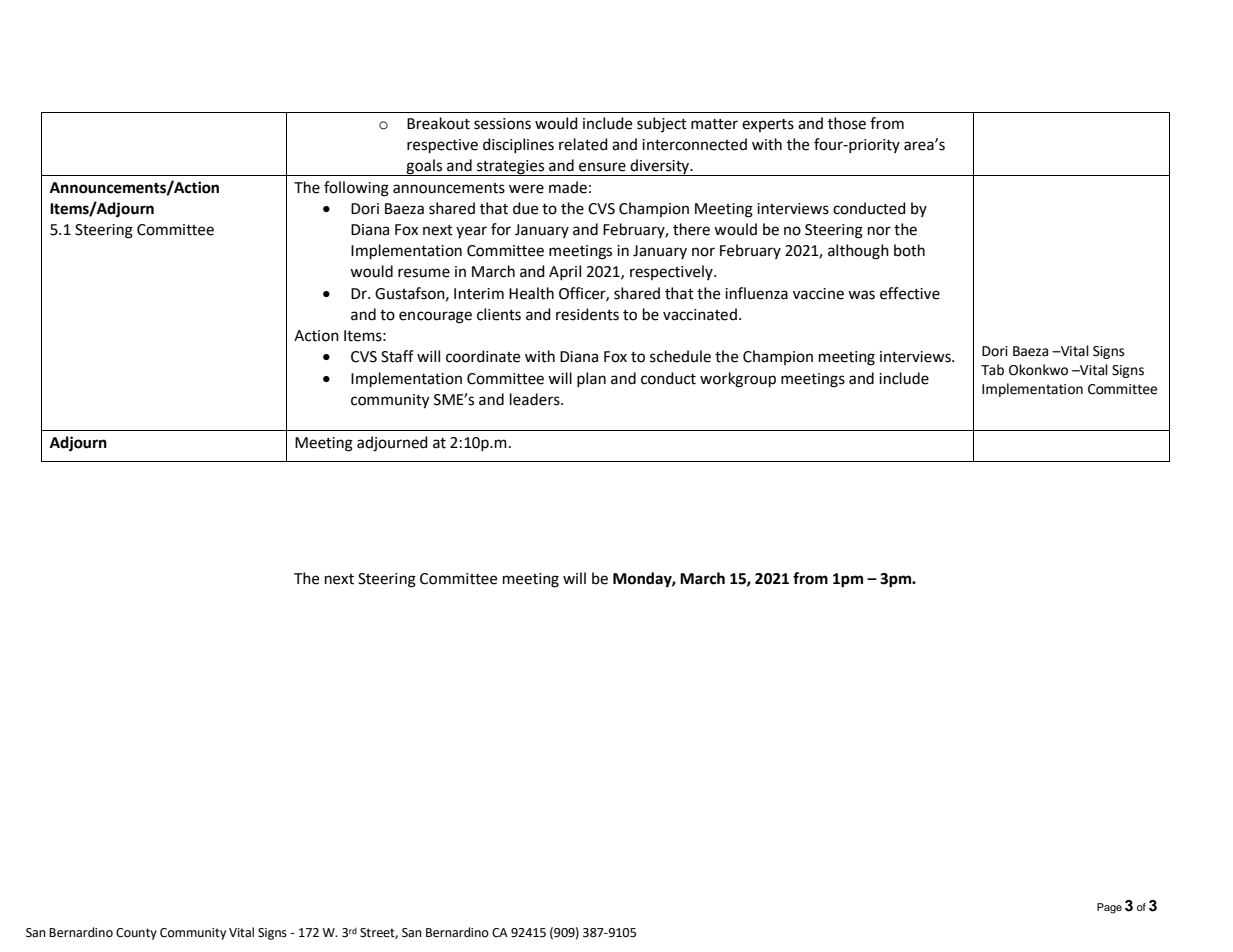  What do you see at coordinates (680, 356) in the image?
I see `schedule` at bounding box center [680, 356].
